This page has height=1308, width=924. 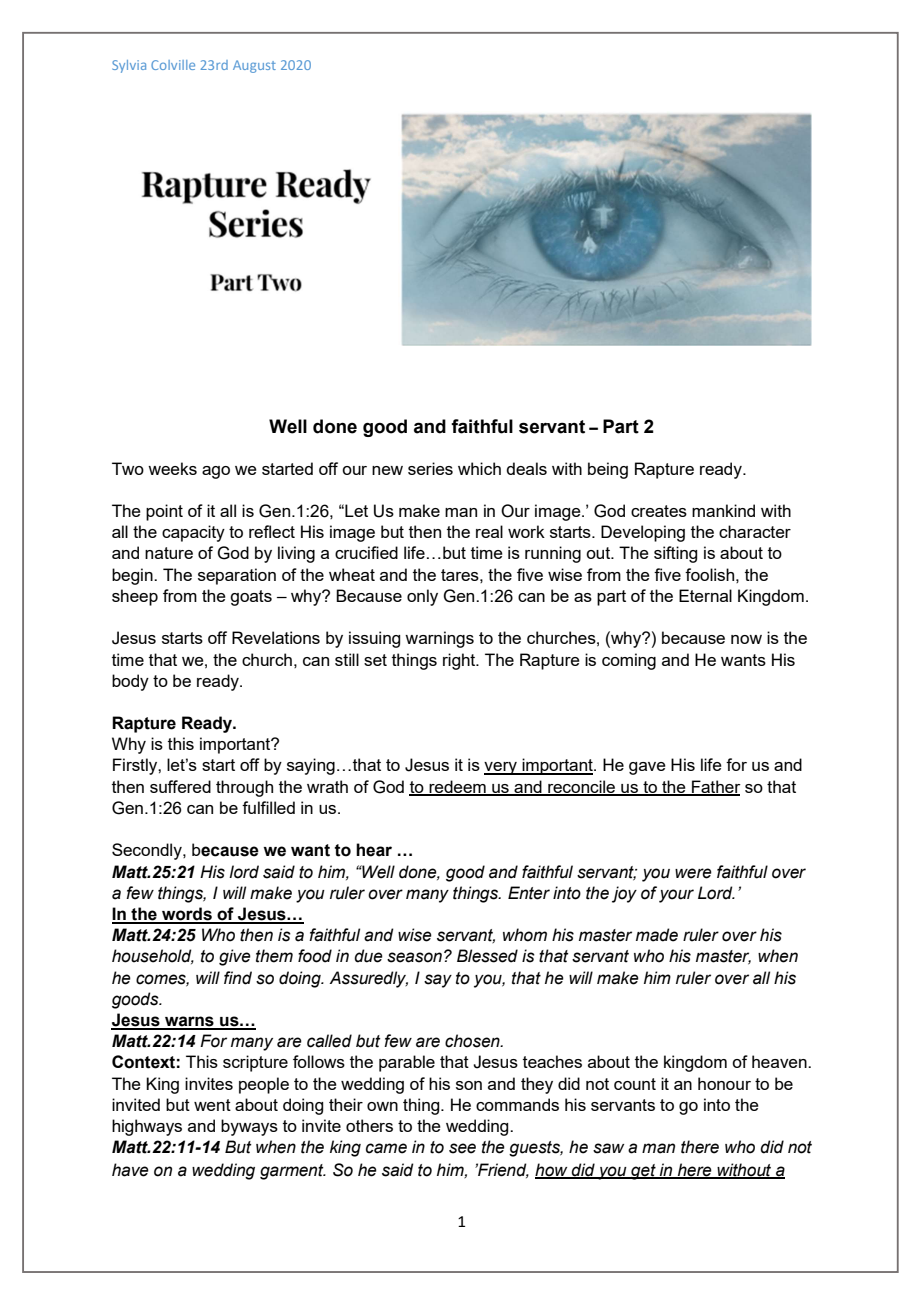 I want to click on August, so click(x=254, y=66).
